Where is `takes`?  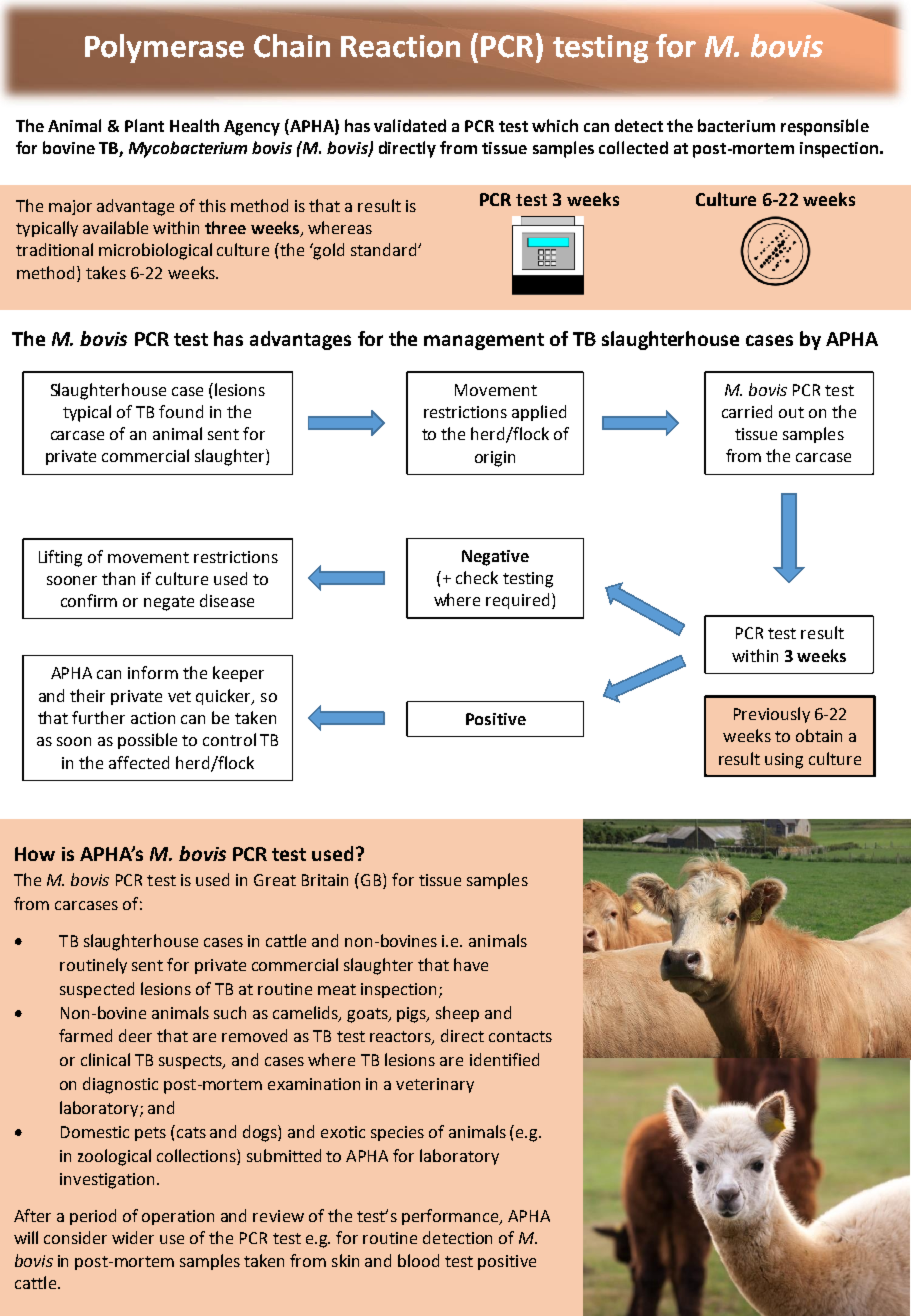 takes is located at coordinates (106, 272).
